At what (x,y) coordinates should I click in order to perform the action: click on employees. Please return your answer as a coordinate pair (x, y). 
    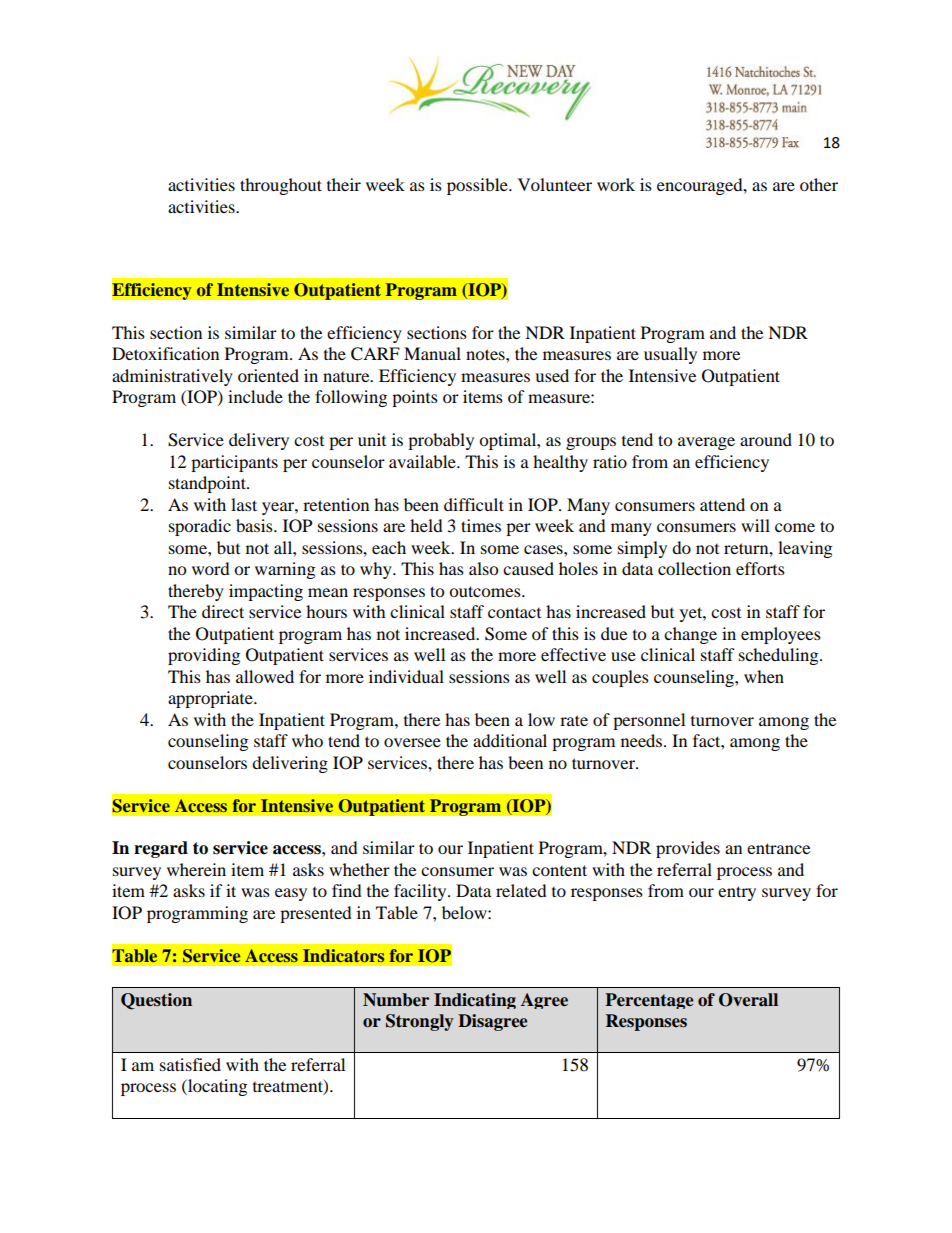
    Looking at the image, I should click on (781, 635).
